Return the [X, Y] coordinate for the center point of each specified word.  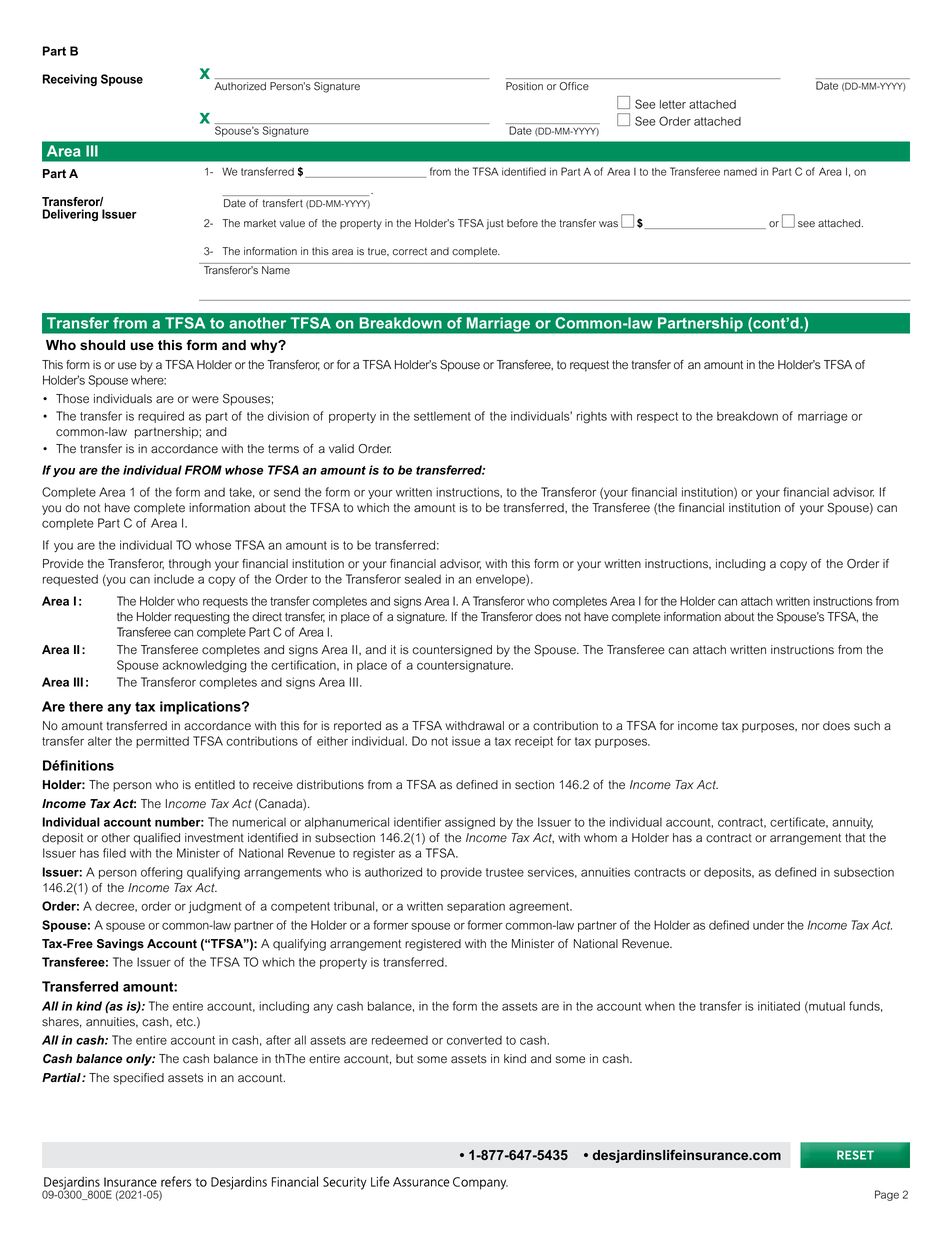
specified [138, 1079]
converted [474, 1040]
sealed [423, 579]
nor [810, 727]
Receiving [70, 80]
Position [524, 86]
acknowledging [205, 666]
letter [673, 104]
